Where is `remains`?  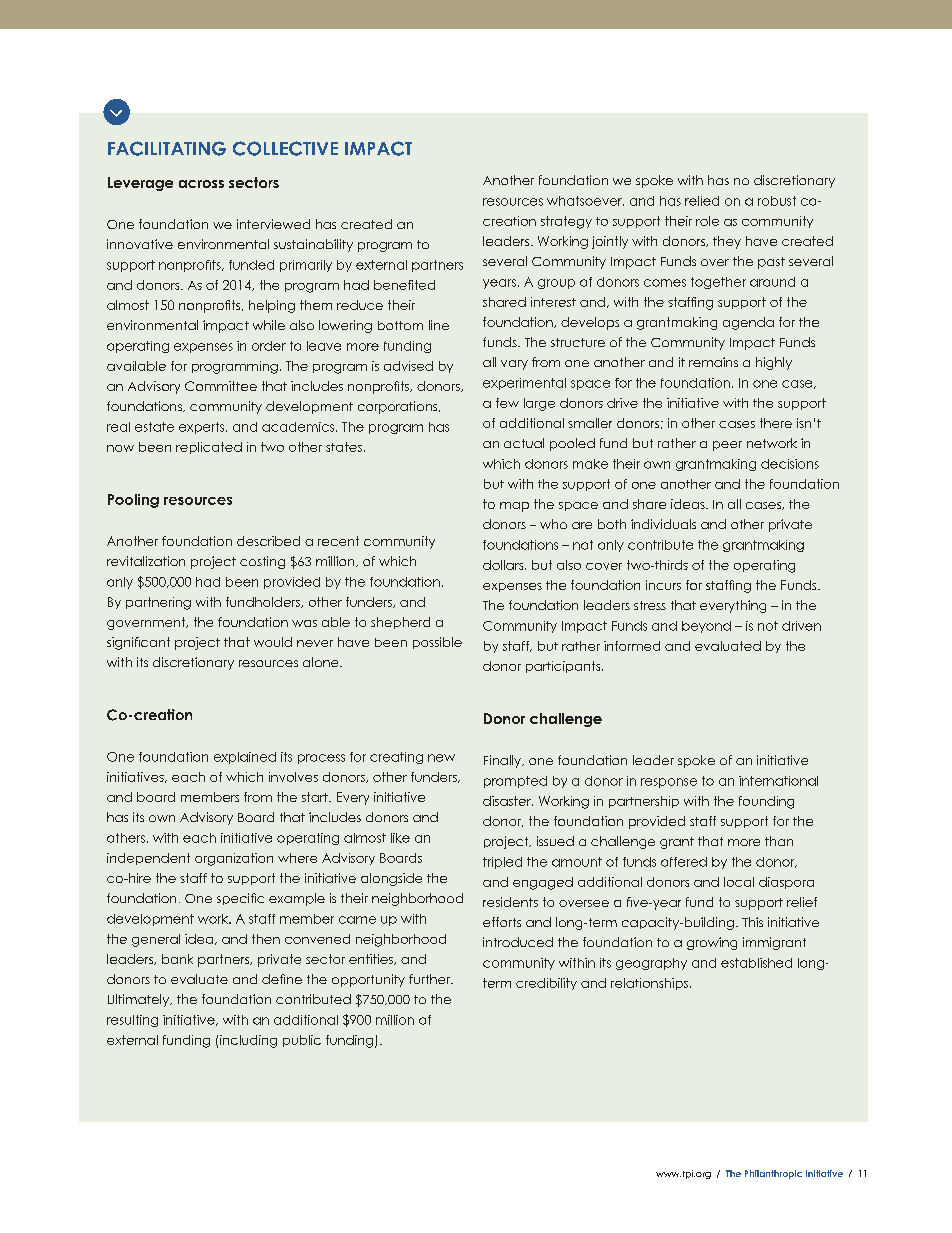
remains is located at coordinates (713, 362).
